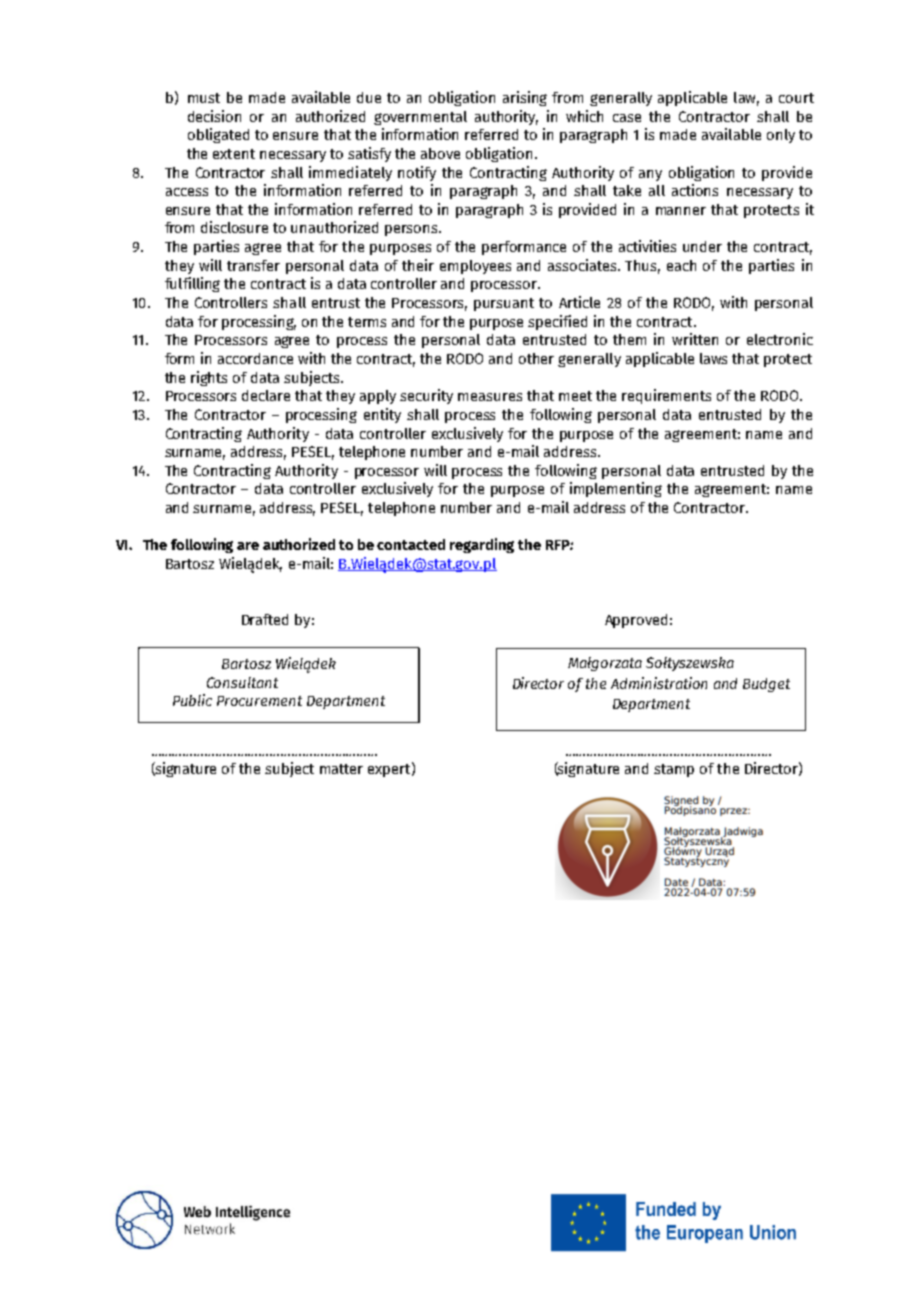  I want to click on only, so click(781, 136).
